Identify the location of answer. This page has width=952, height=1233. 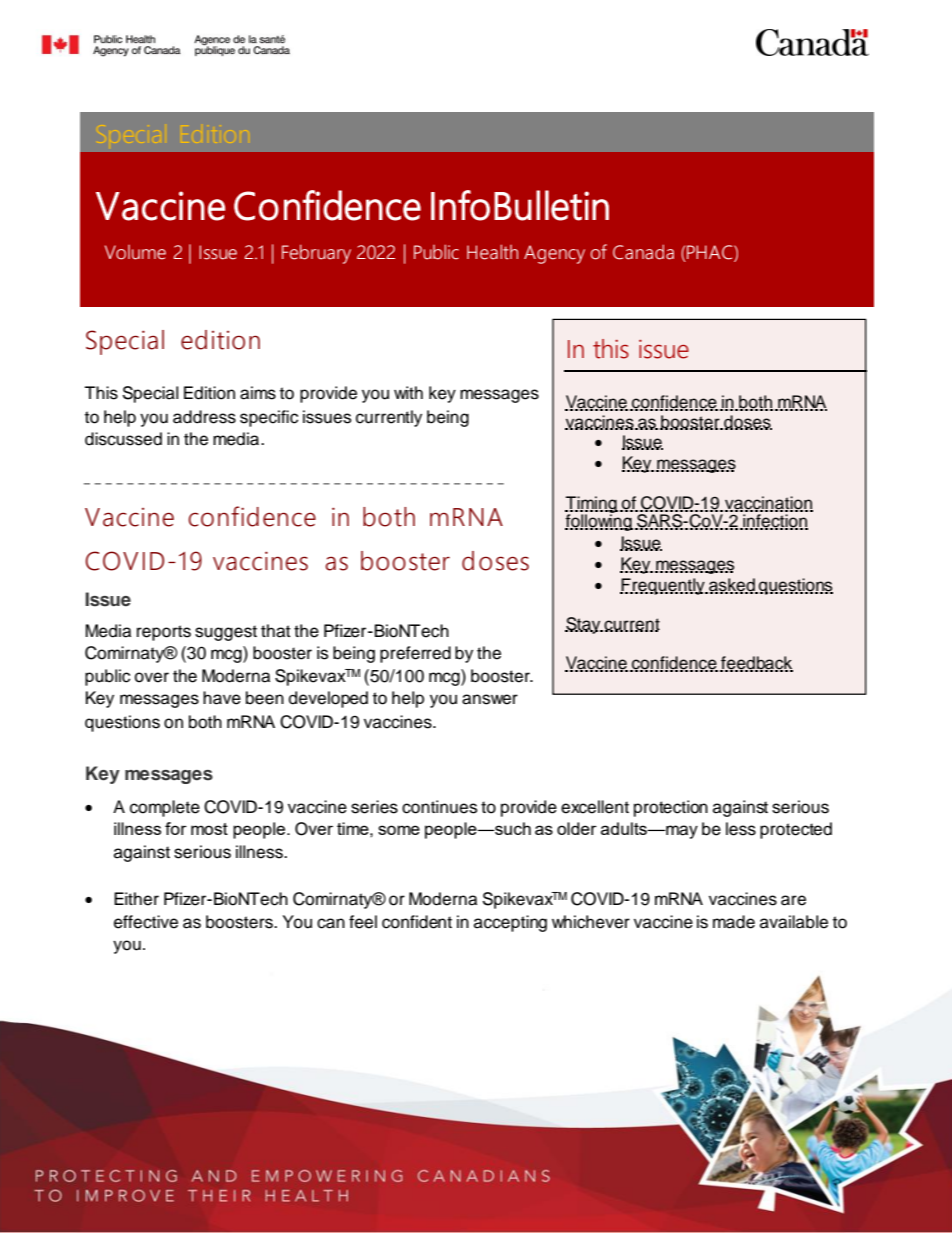
(490, 699).
